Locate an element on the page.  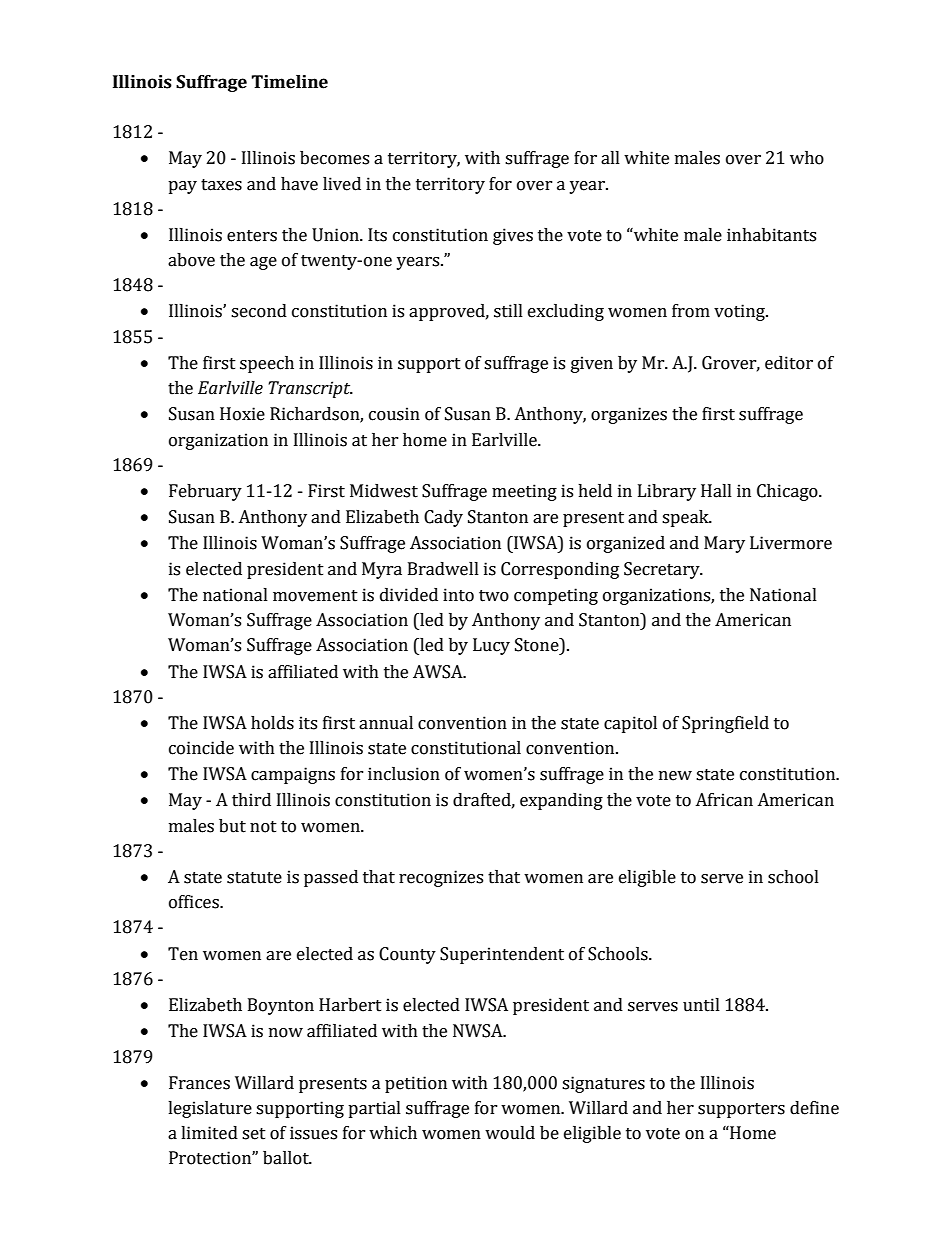
February is located at coordinates (205, 492).
